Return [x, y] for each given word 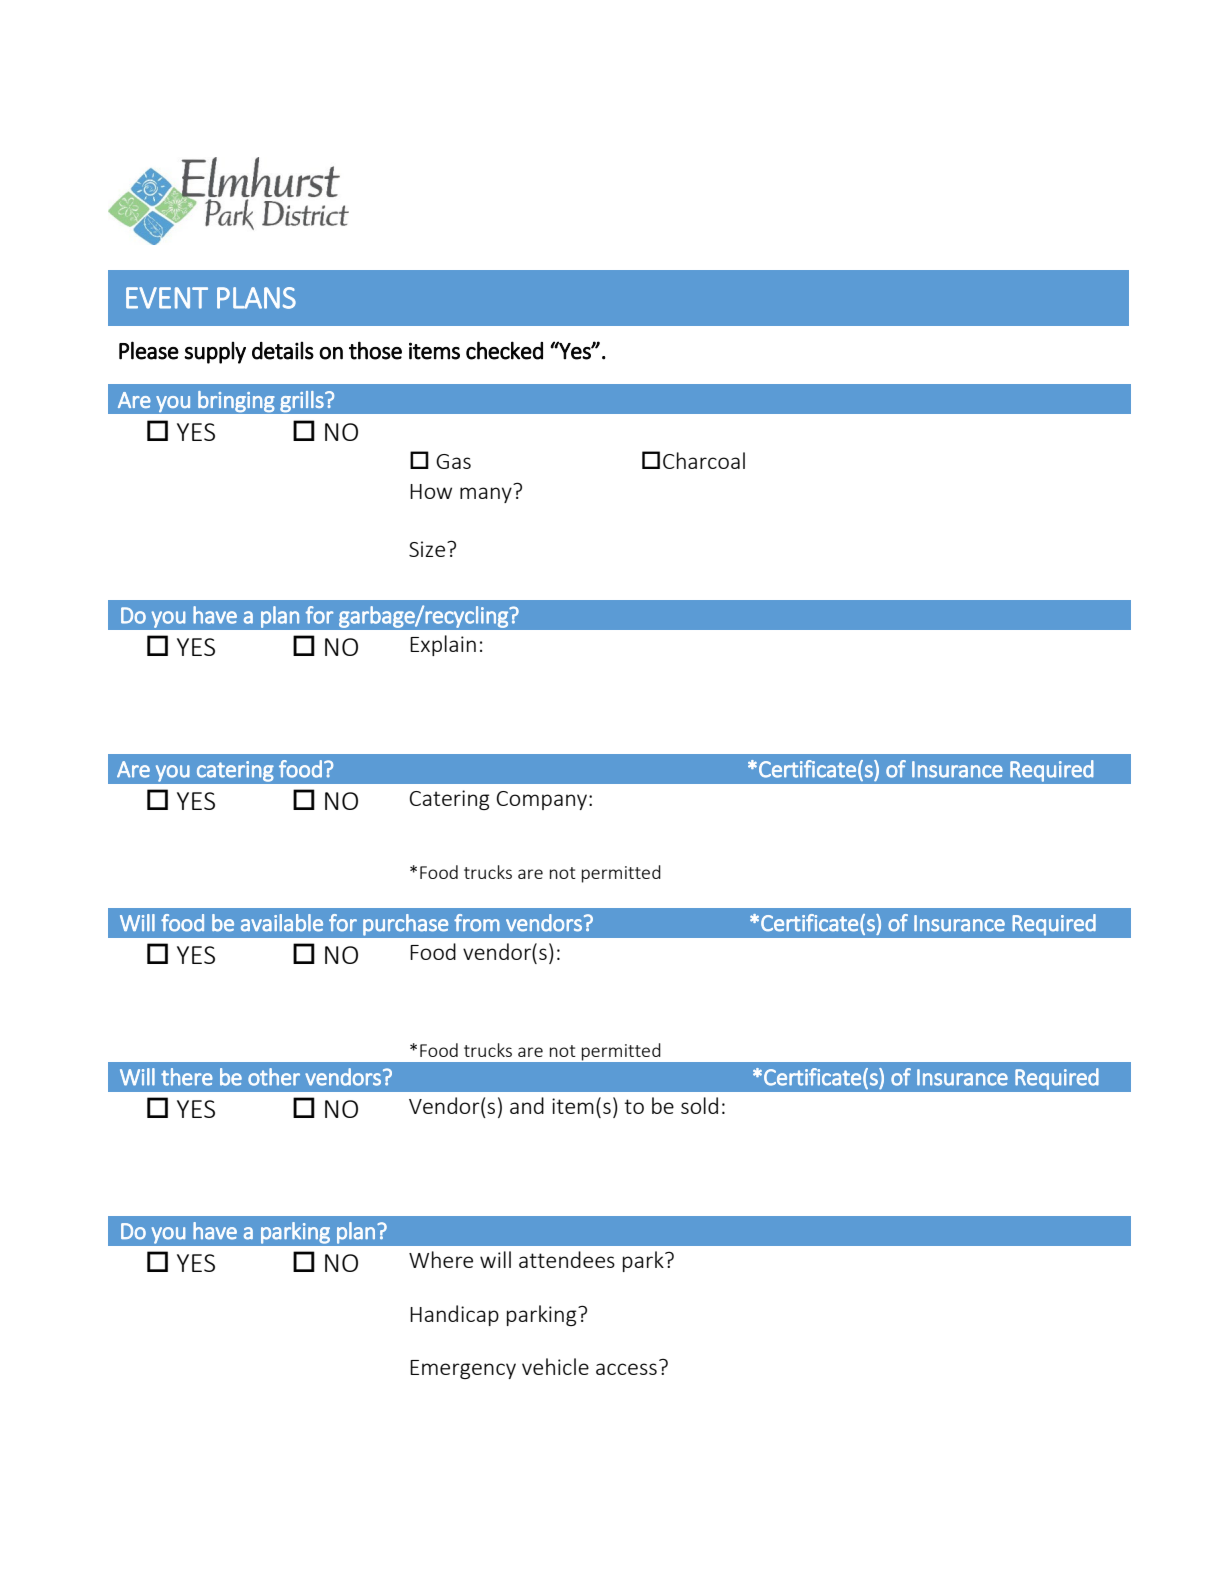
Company [543, 800]
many [486, 495]
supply [215, 353]
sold [699, 1105]
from [477, 923]
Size [427, 549]
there [187, 1077]
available [282, 923]
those [375, 350]
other [274, 1077]
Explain [443, 645]
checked [504, 350]
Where [441, 1259]
